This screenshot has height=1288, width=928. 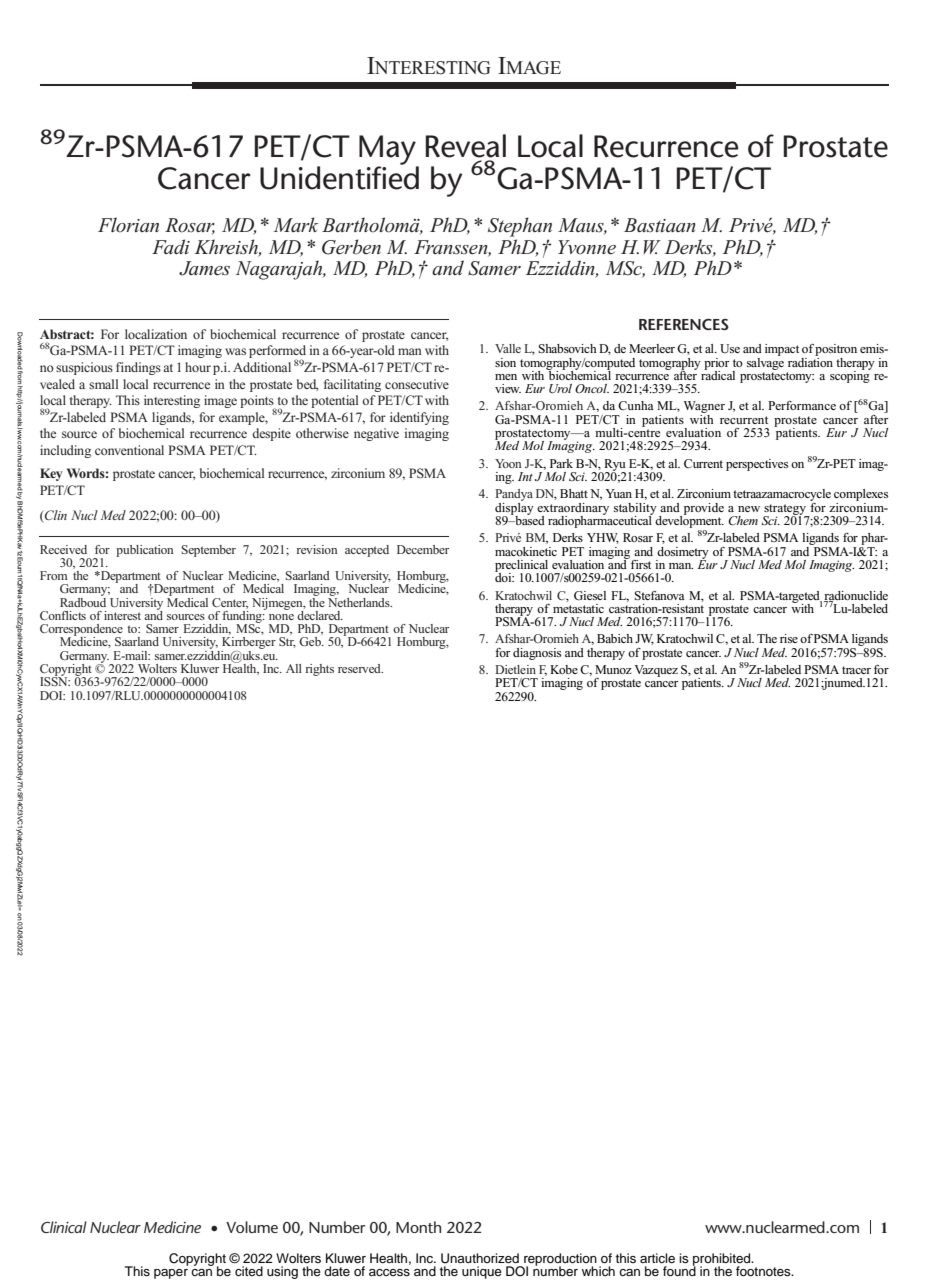 I want to click on Unauthorized, so click(x=480, y=1258).
